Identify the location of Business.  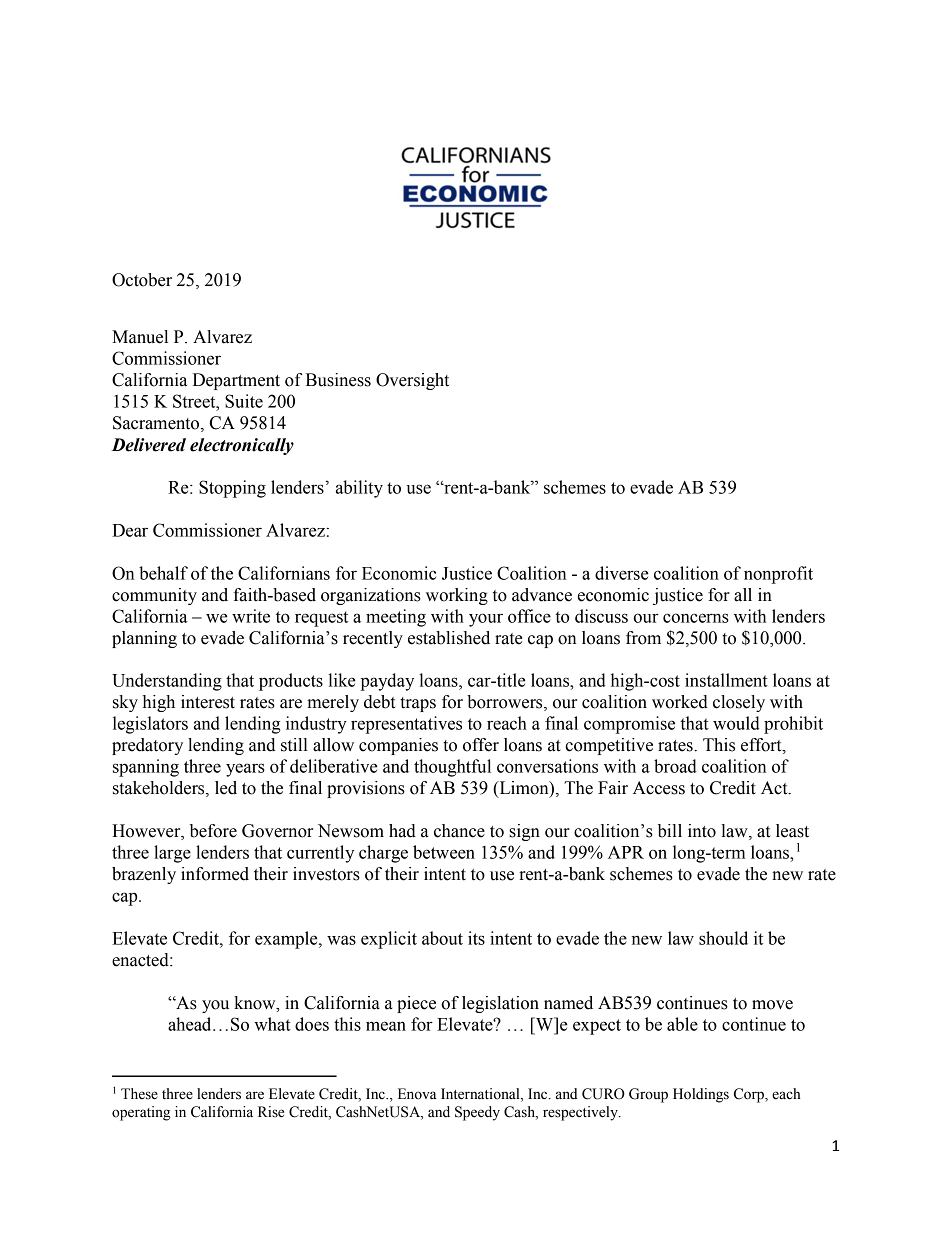
(338, 380).
